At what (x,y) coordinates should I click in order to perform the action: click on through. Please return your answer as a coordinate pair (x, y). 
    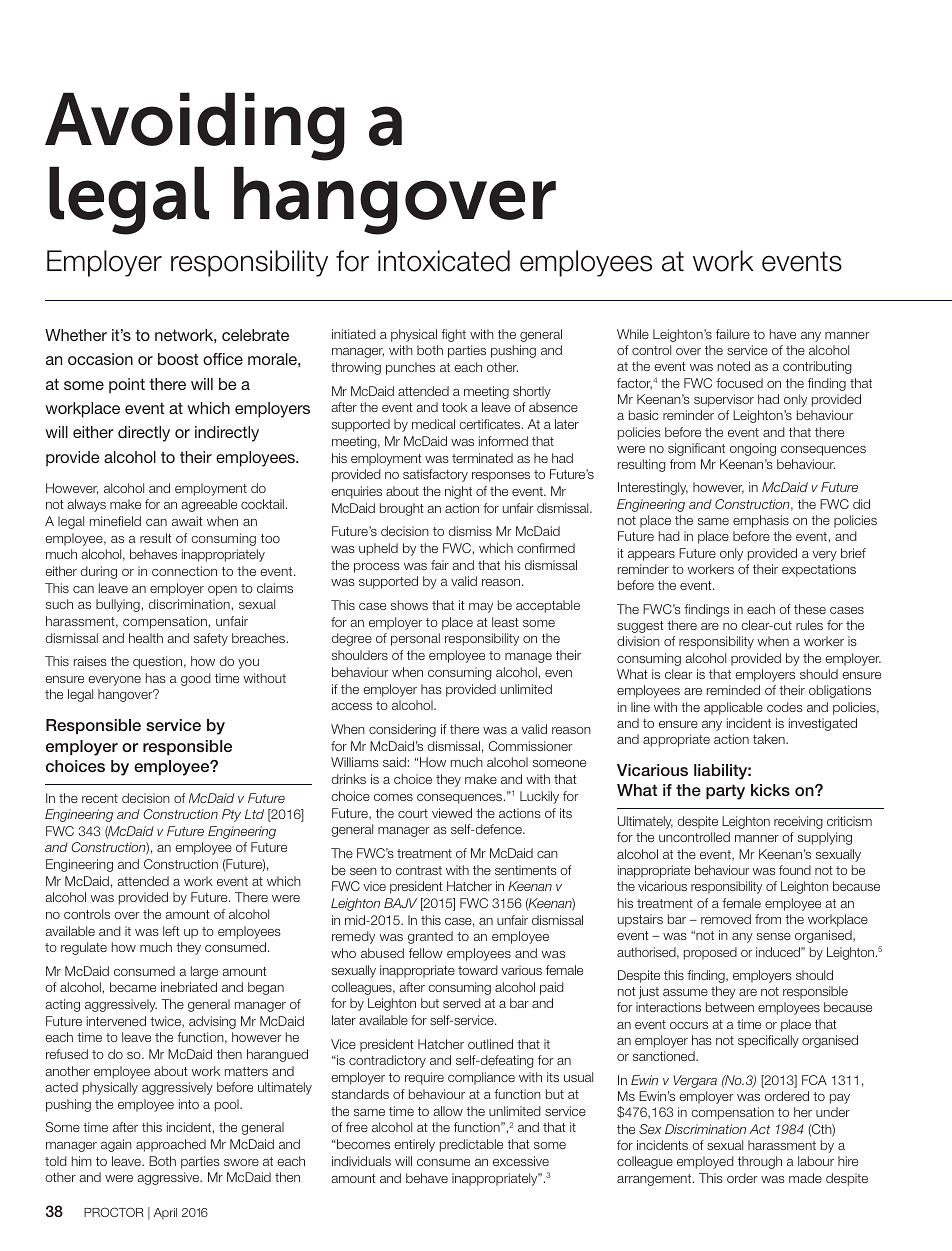
    Looking at the image, I should click on (760, 1162).
